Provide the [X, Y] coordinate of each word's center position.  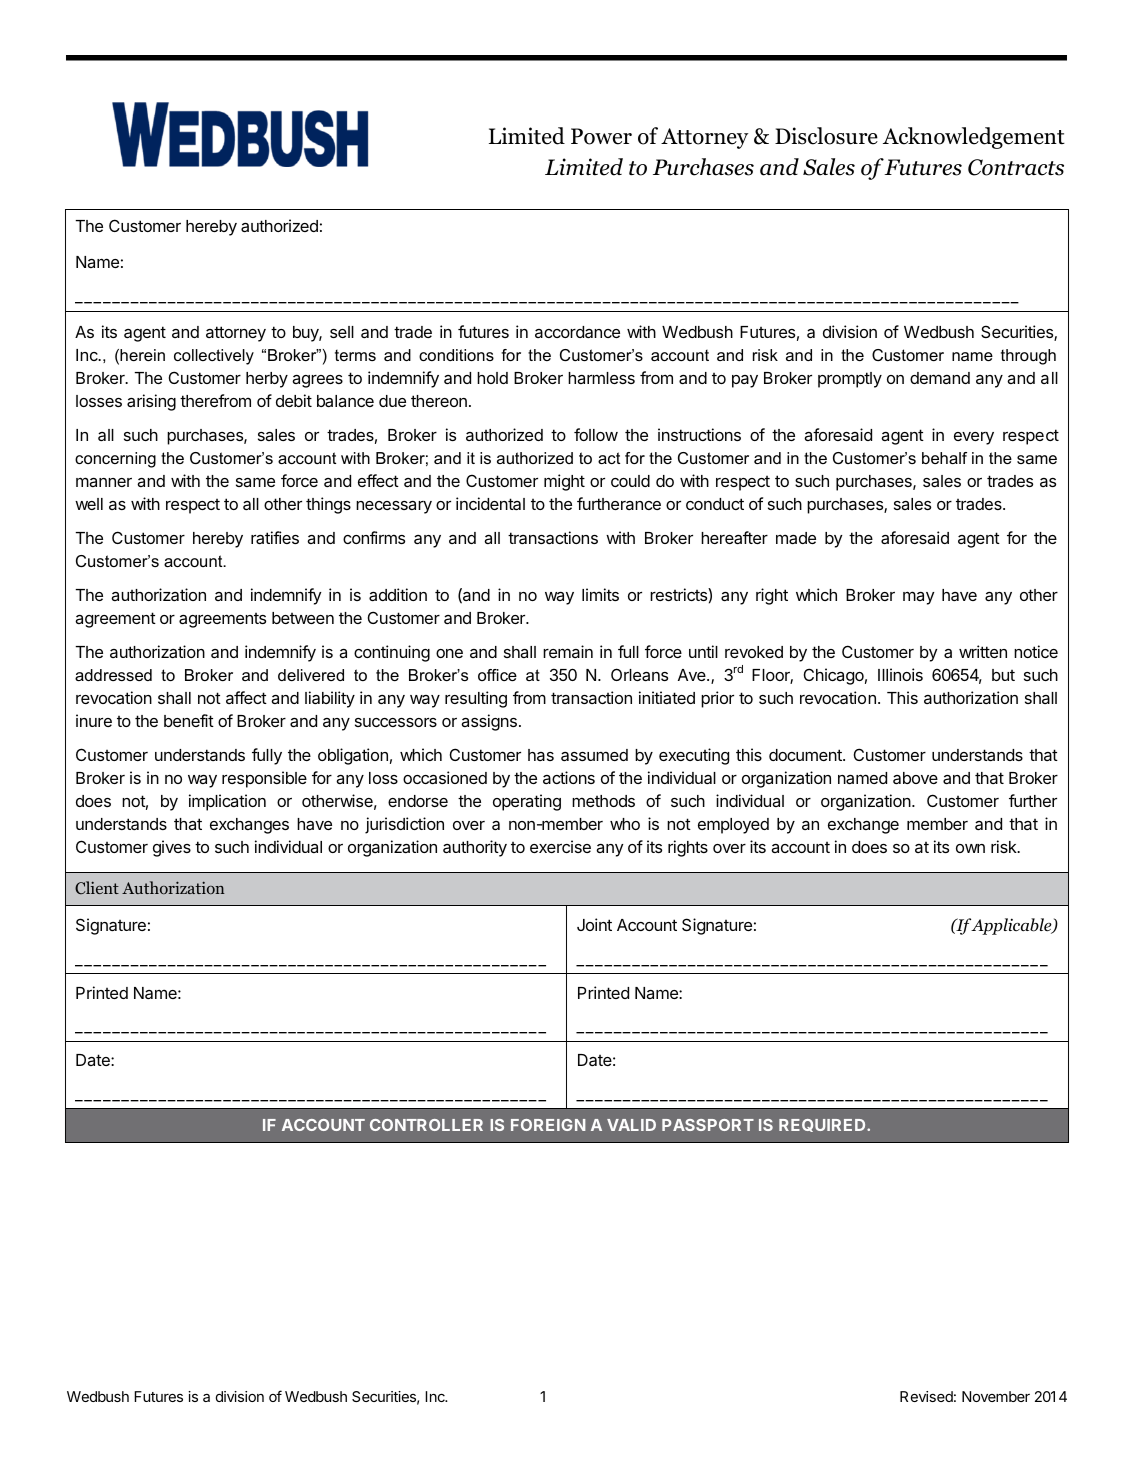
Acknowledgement [974, 138]
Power [601, 136]
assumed [594, 755]
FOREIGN [548, 1125]
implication [227, 802]
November [996, 1396]
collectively [214, 357]
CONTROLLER [426, 1125]
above [915, 778]
